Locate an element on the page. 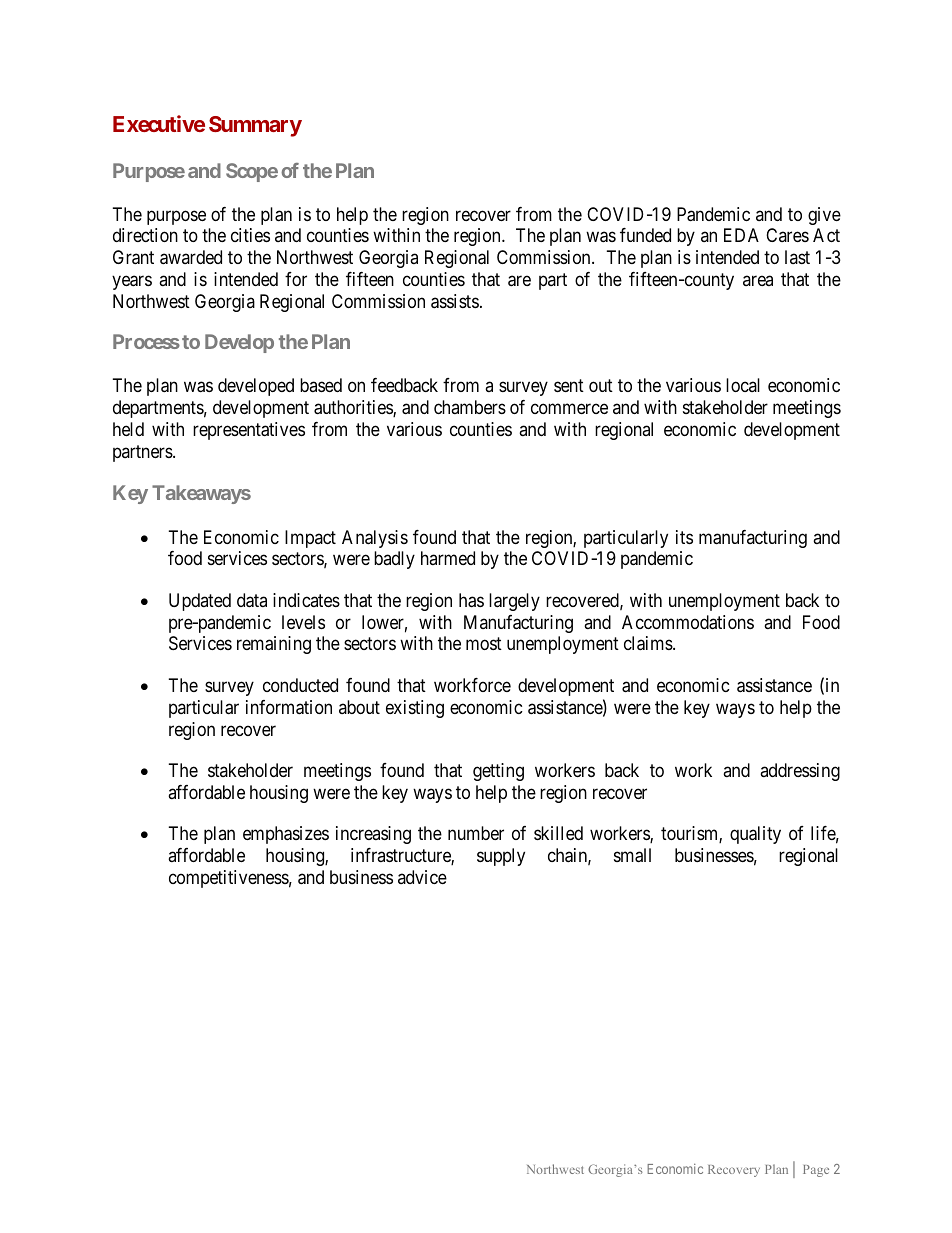 Image resolution: width=952 pixels, height=1233 pixels. Summary is located at coordinates (255, 126).
